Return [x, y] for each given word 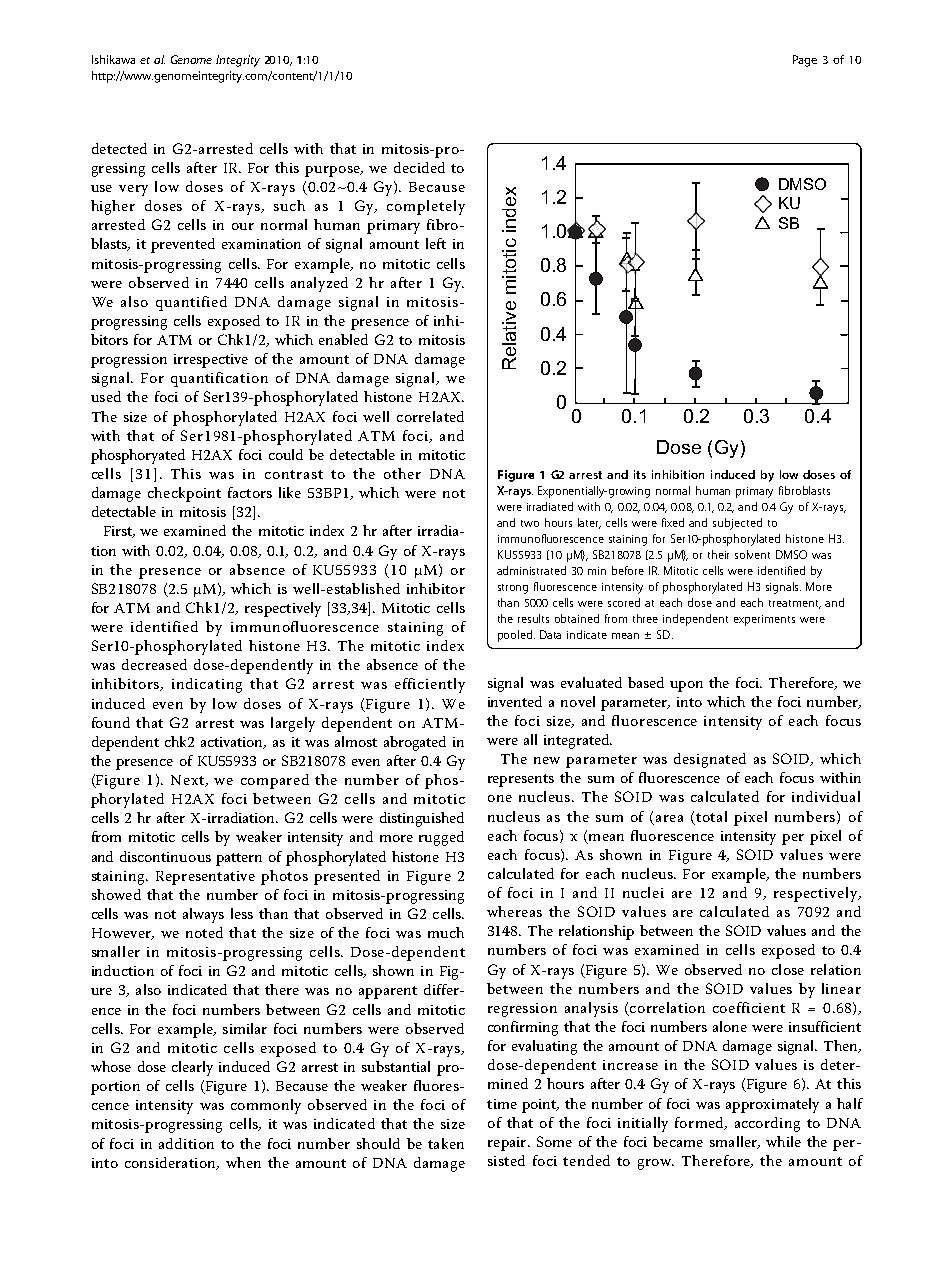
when [243, 1162]
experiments [764, 620]
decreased [154, 664]
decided [419, 167]
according [767, 1124]
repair [508, 1144]
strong [513, 589]
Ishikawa [113, 59]
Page [805, 61]
